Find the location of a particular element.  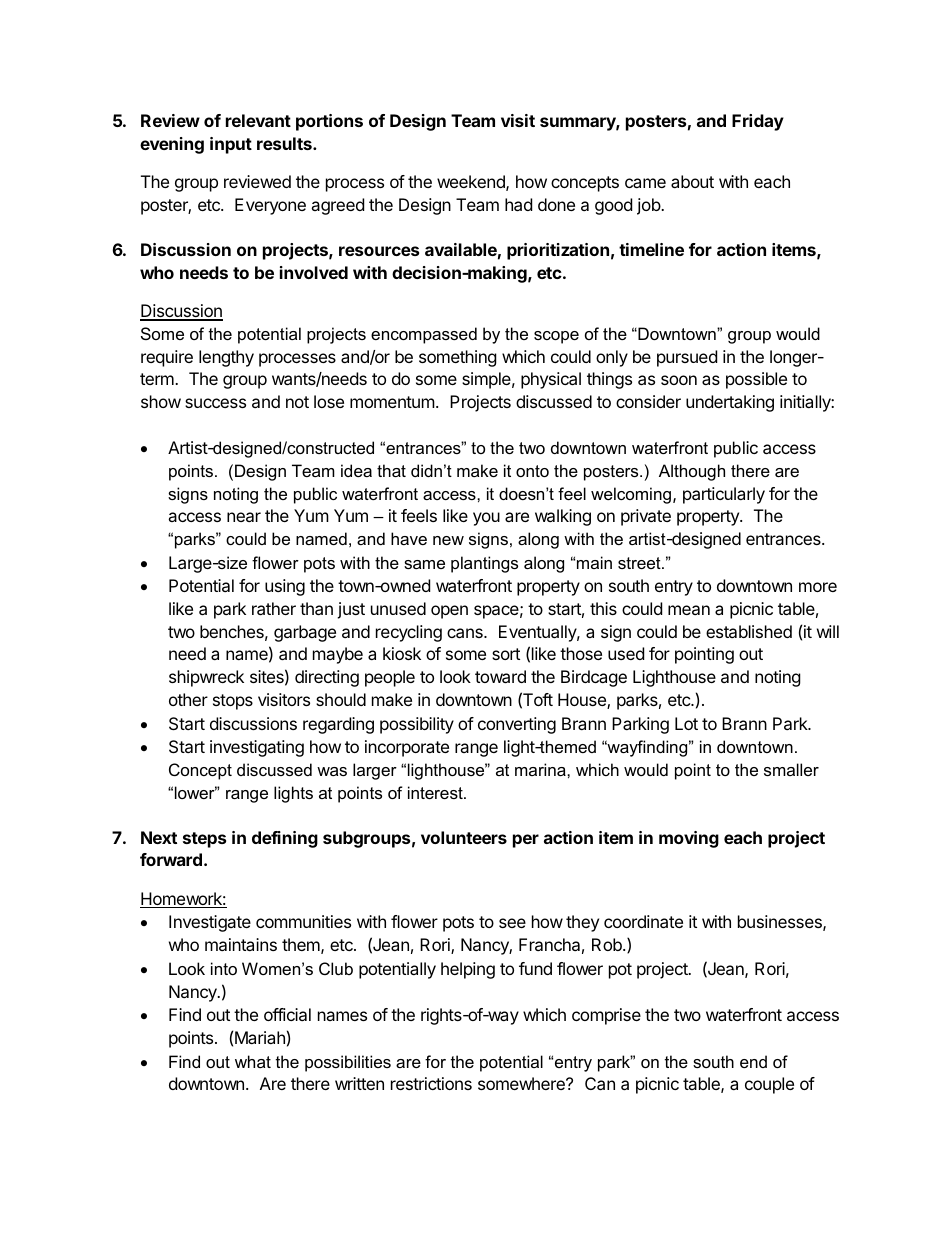

Friday is located at coordinates (758, 122).
